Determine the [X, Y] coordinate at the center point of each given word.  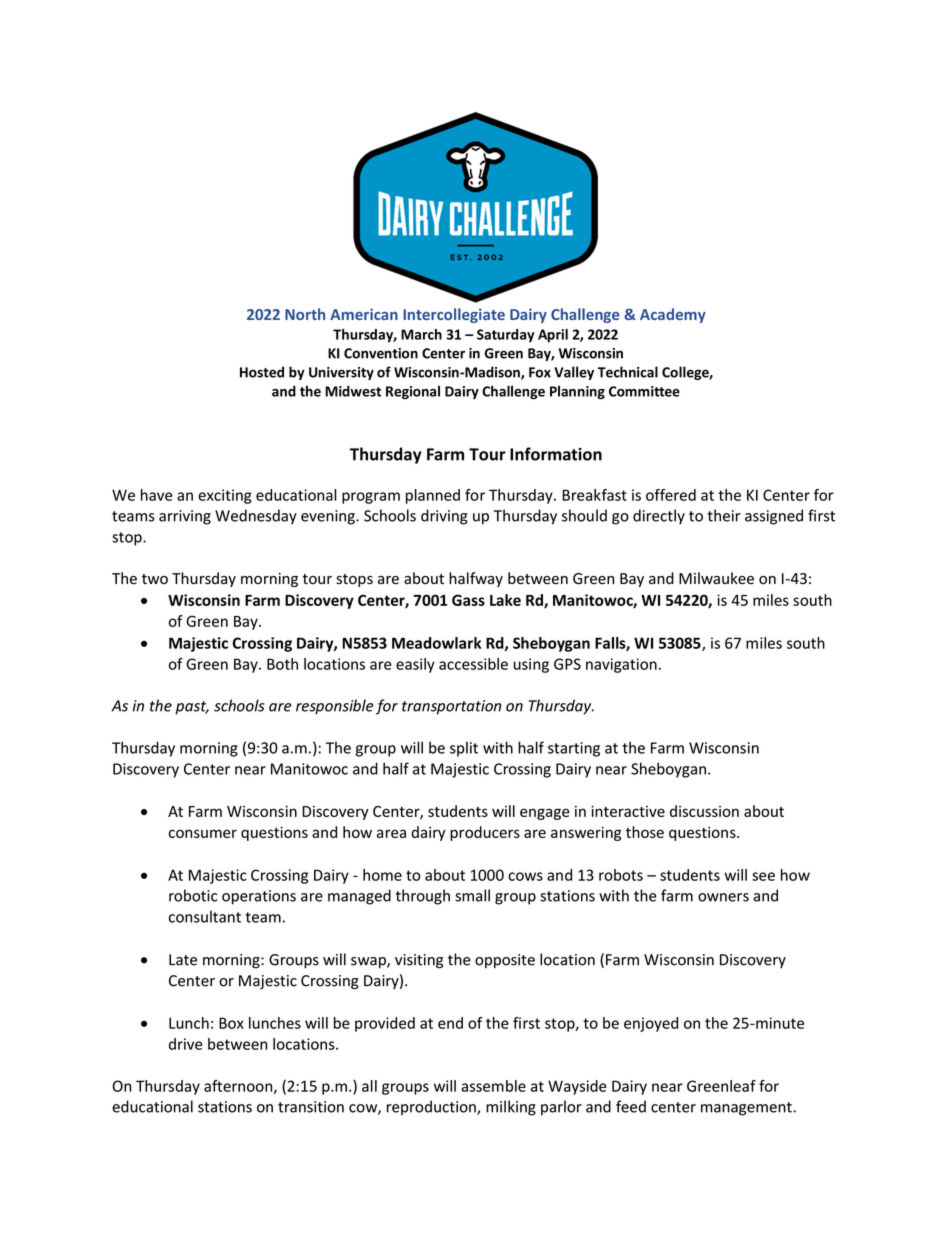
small [472, 895]
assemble [493, 1086]
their [724, 515]
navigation [621, 665]
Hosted [262, 372]
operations [259, 897]
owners [723, 897]
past [192, 708]
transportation [451, 707]
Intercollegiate [454, 315]
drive [186, 1044]
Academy [673, 315]
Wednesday [256, 517]
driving [444, 517]
